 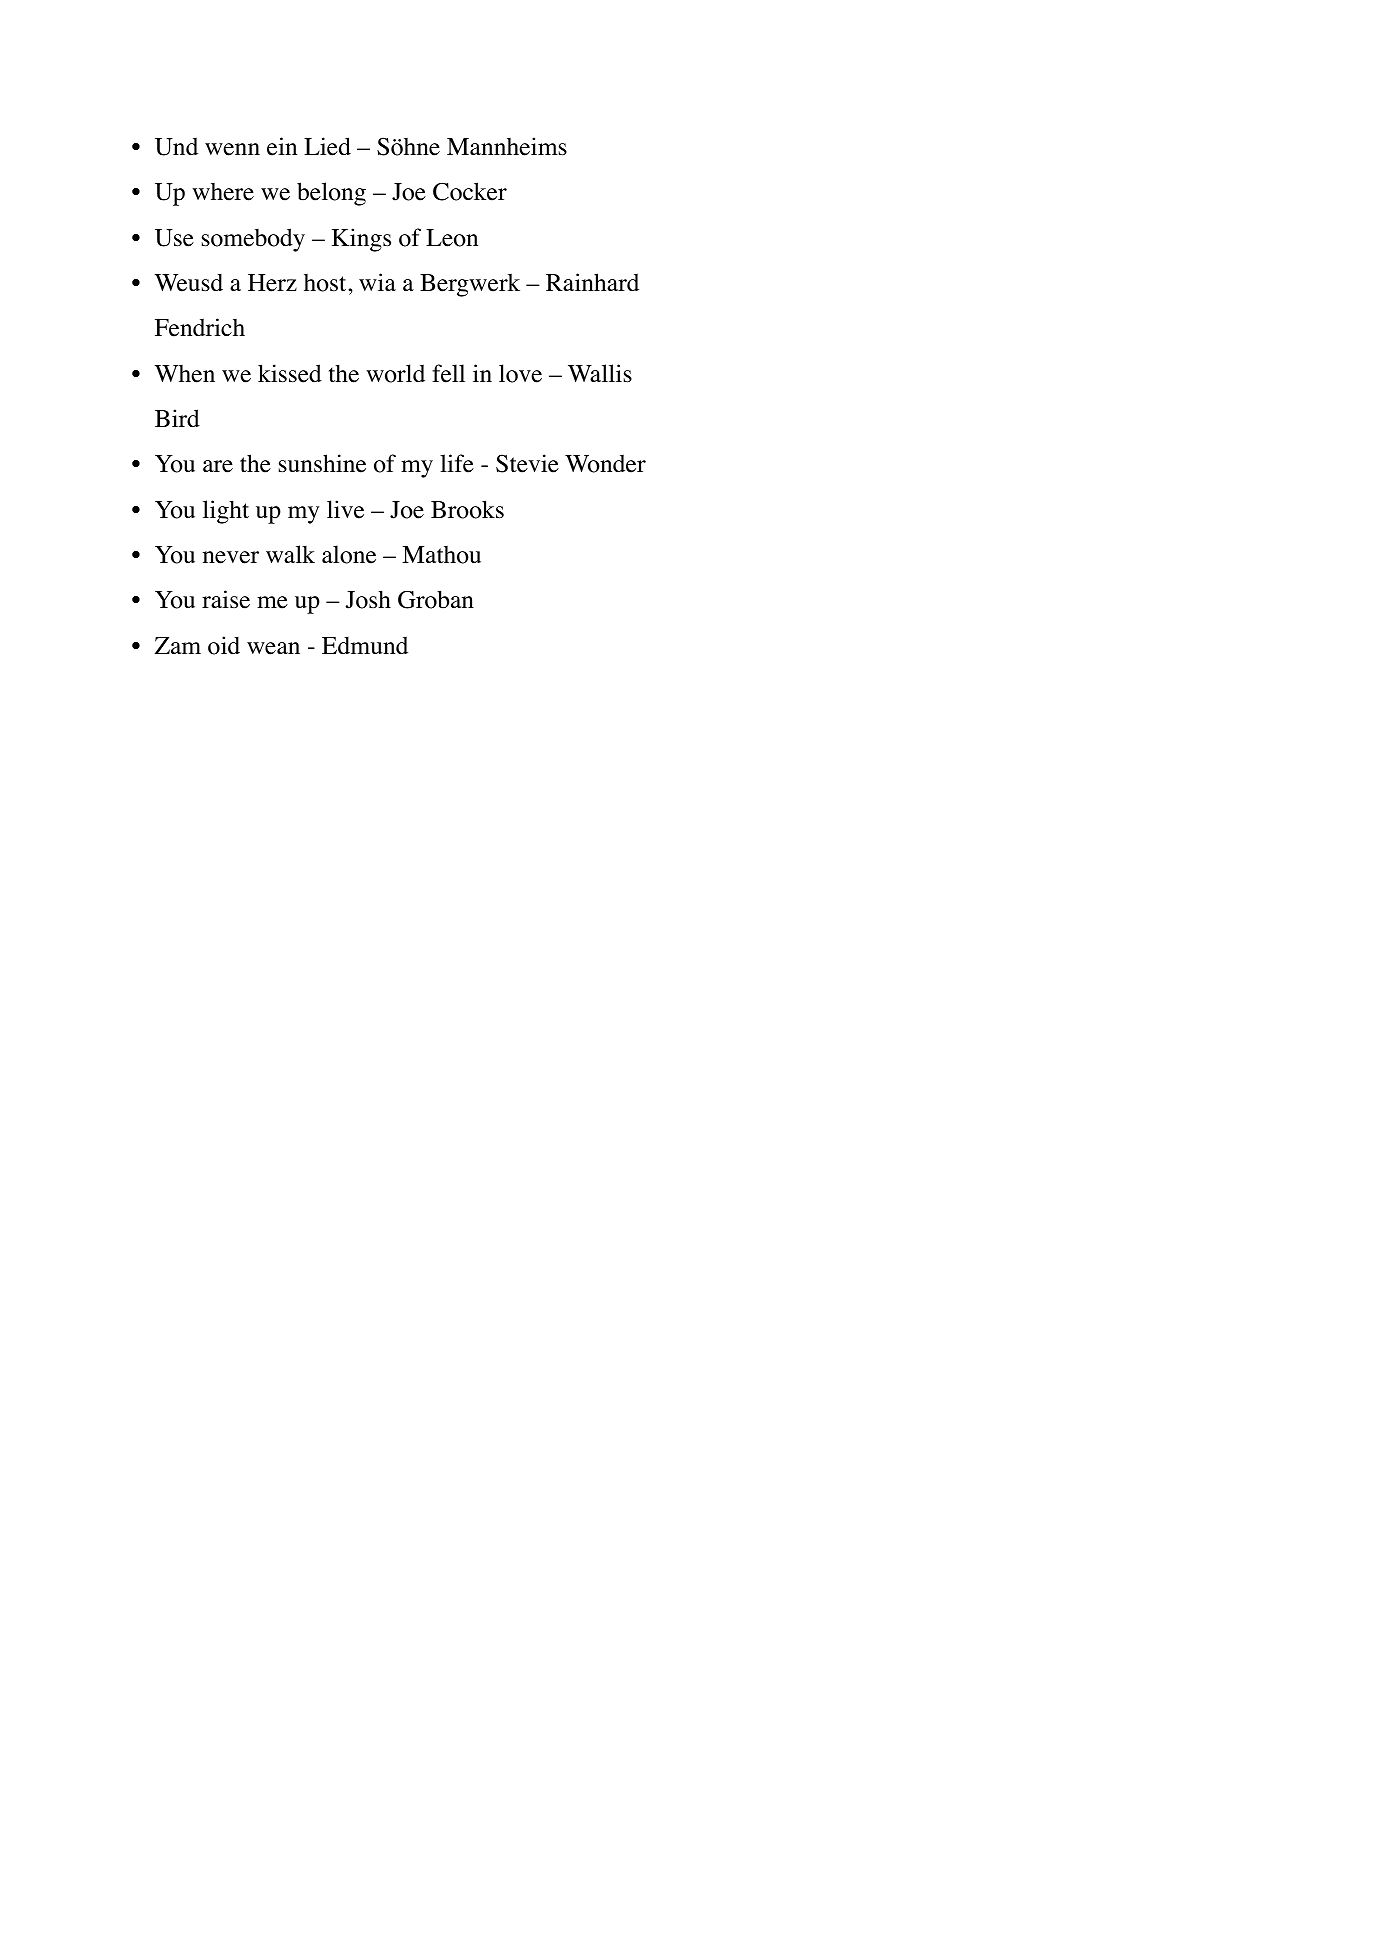 What do you see at coordinates (326, 283) in the page?
I see `host` at bounding box center [326, 283].
